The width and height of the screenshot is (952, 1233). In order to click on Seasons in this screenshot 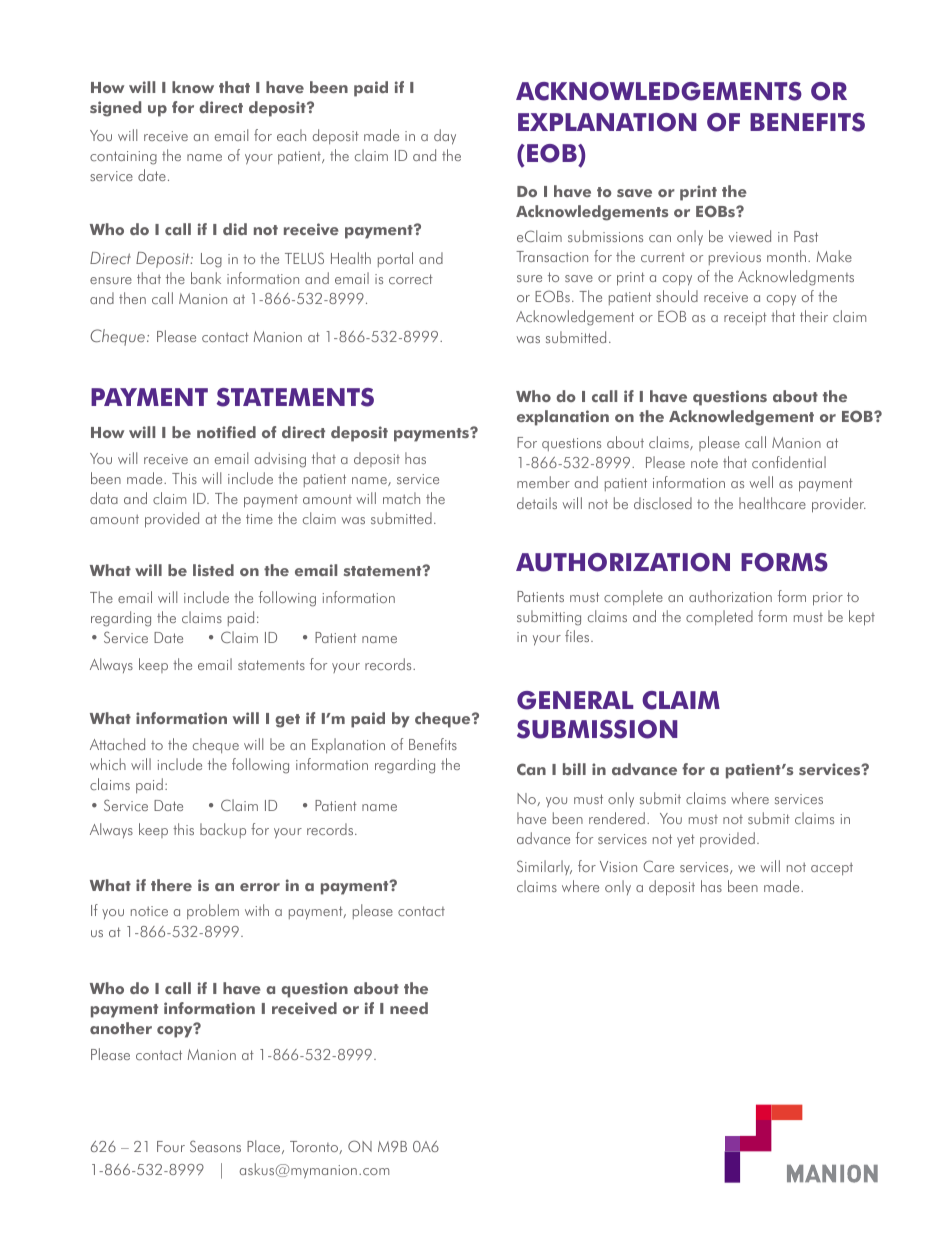, I will do `click(215, 1146)`.
